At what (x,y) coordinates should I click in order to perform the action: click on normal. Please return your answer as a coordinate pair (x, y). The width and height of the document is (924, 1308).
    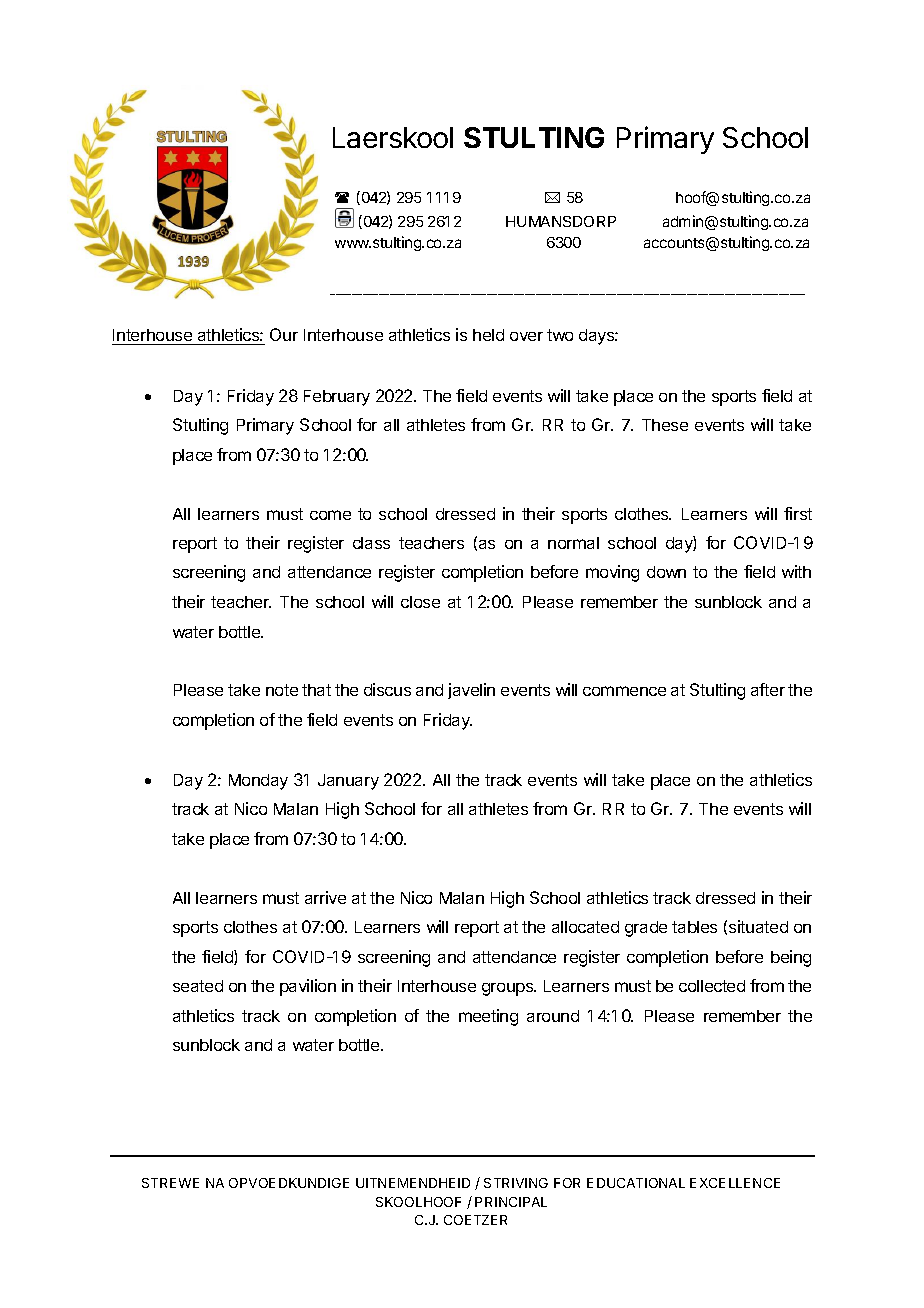
    Looking at the image, I should click on (573, 543).
